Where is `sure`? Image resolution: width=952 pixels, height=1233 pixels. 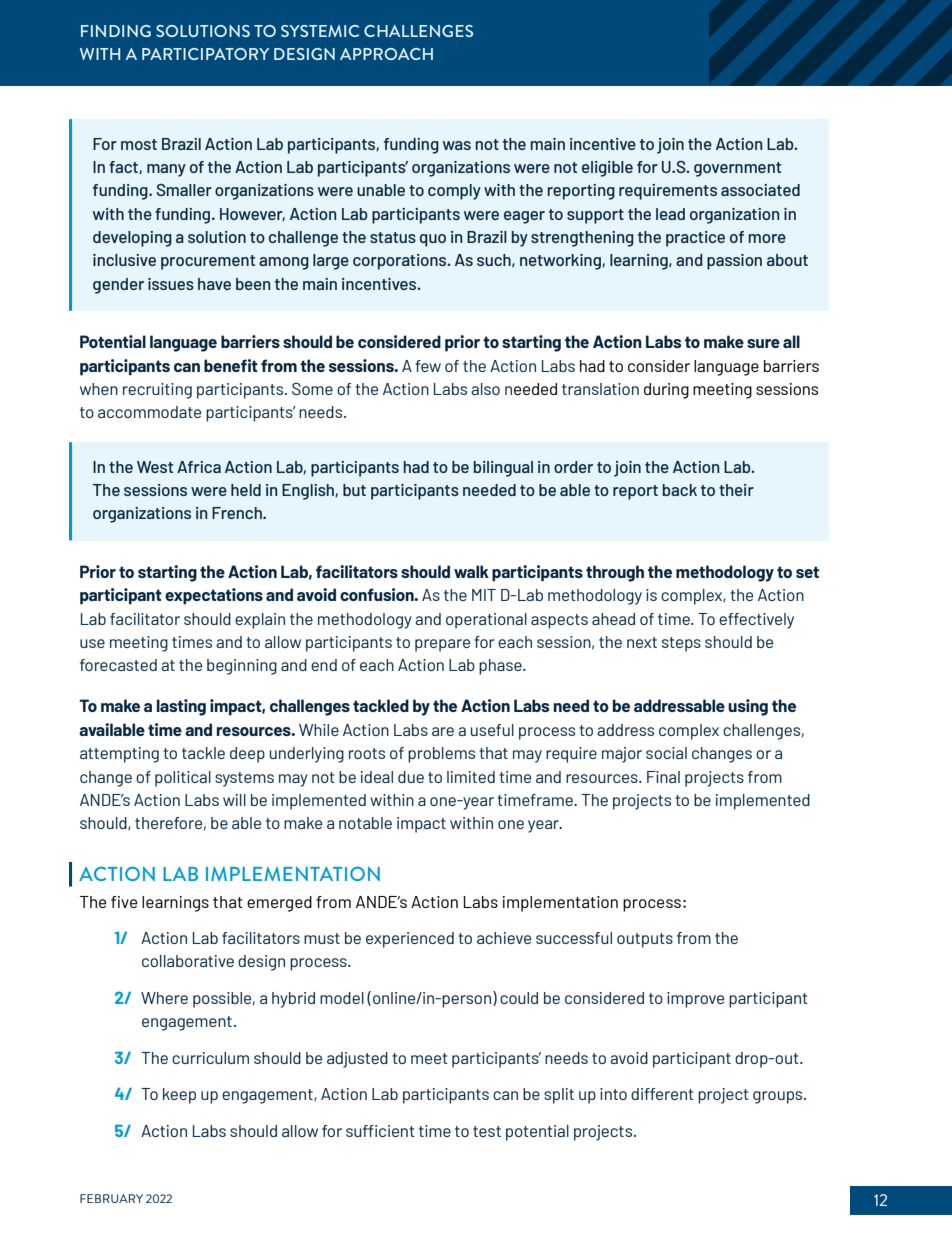 sure is located at coordinates (763, 343).
